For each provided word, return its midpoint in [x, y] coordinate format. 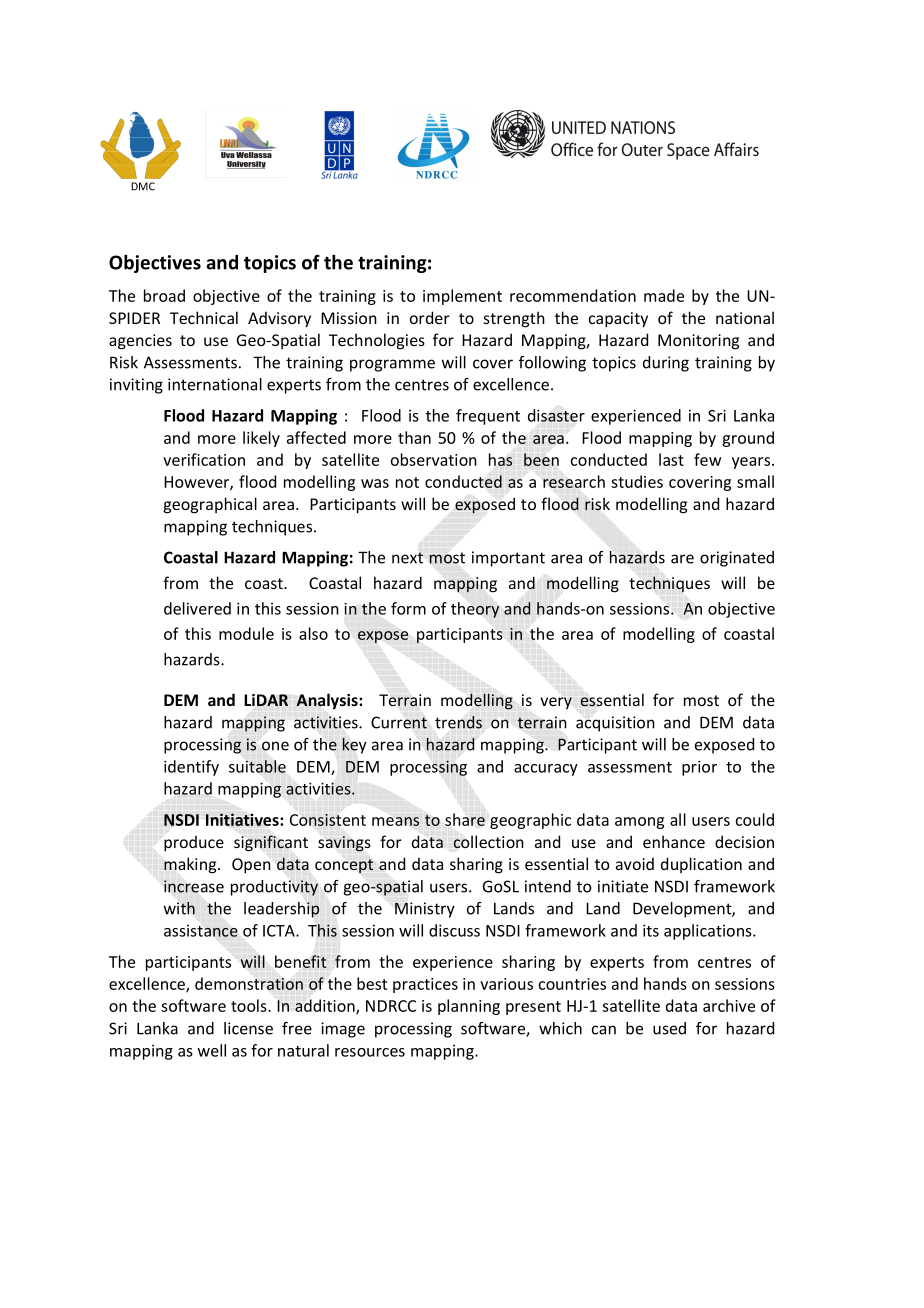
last [671, 459]
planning [469, 1007]
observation [434, 459]
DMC [143, 186]
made [664, 295]
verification [204, 459]
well [211, 1050]
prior [699, 768]
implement [462, 297]
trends [458, 722]
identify [191, 768]
